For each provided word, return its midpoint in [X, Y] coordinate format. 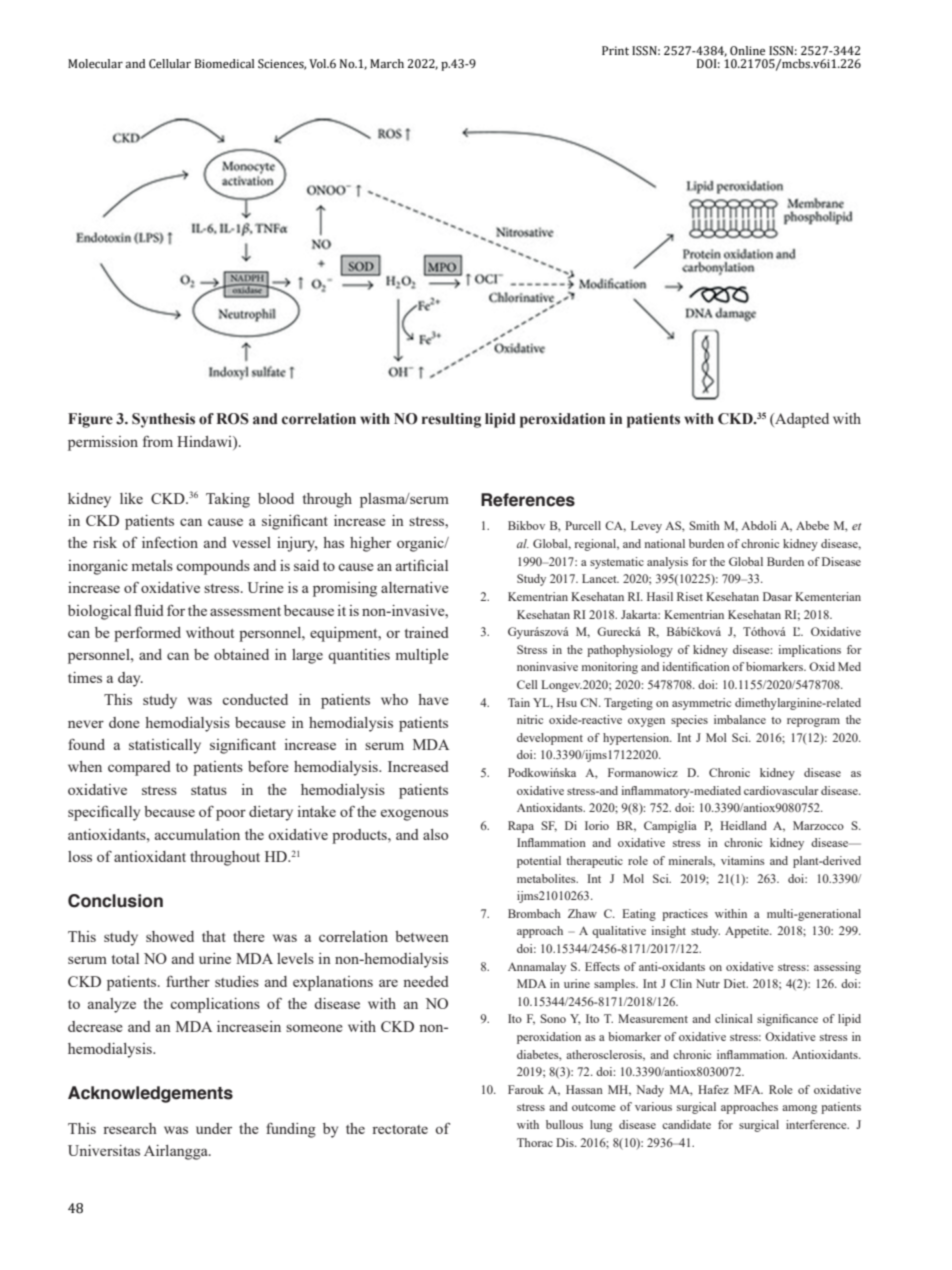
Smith [704, 525]
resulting [451, 420]
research [130, 1128]
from [158, 441]
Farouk [526, 1089]
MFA [748, 1089]
